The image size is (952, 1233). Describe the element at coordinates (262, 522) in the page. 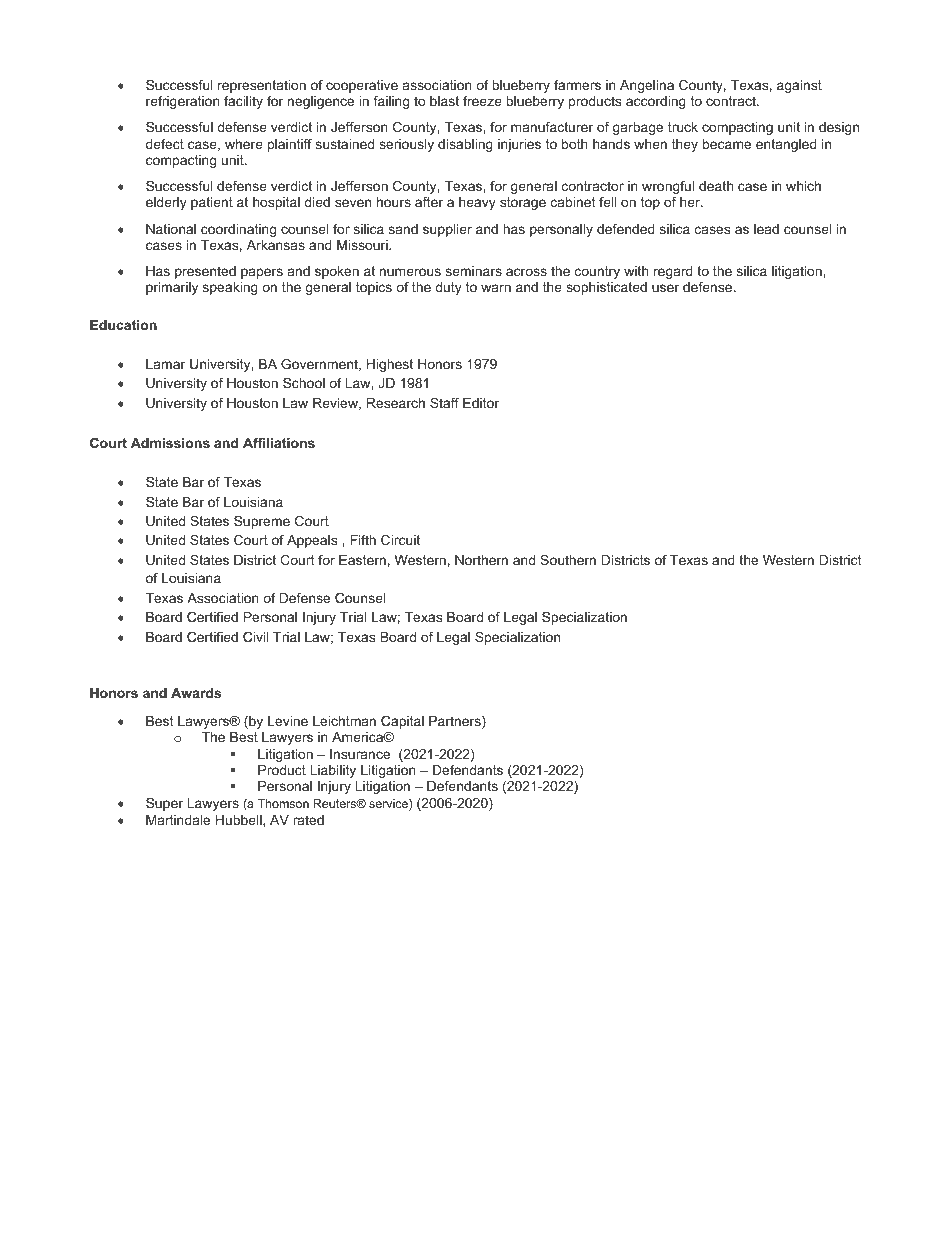

I see `Supreme` at that location.
